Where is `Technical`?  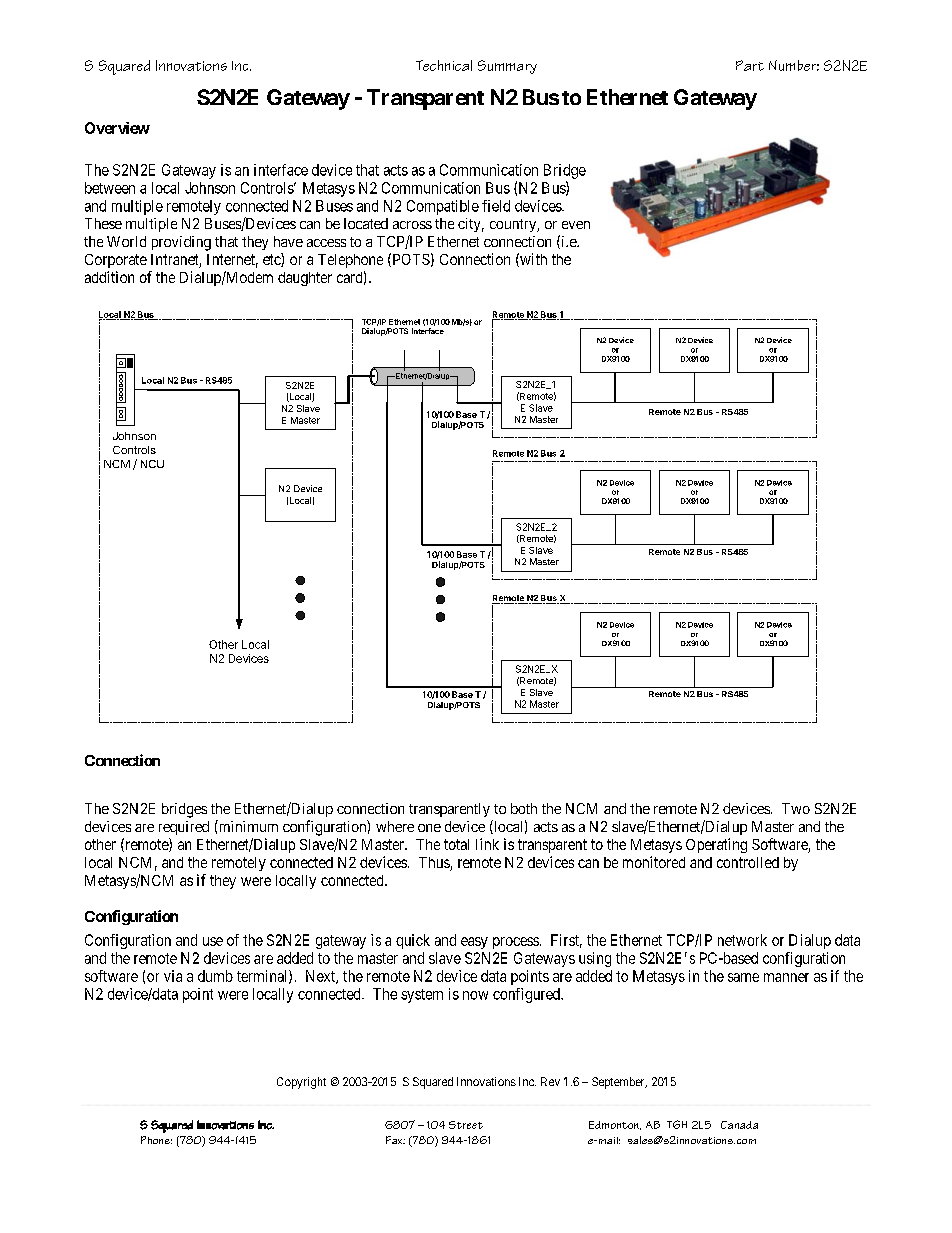
Technical is located at coordinates (444, 65).
